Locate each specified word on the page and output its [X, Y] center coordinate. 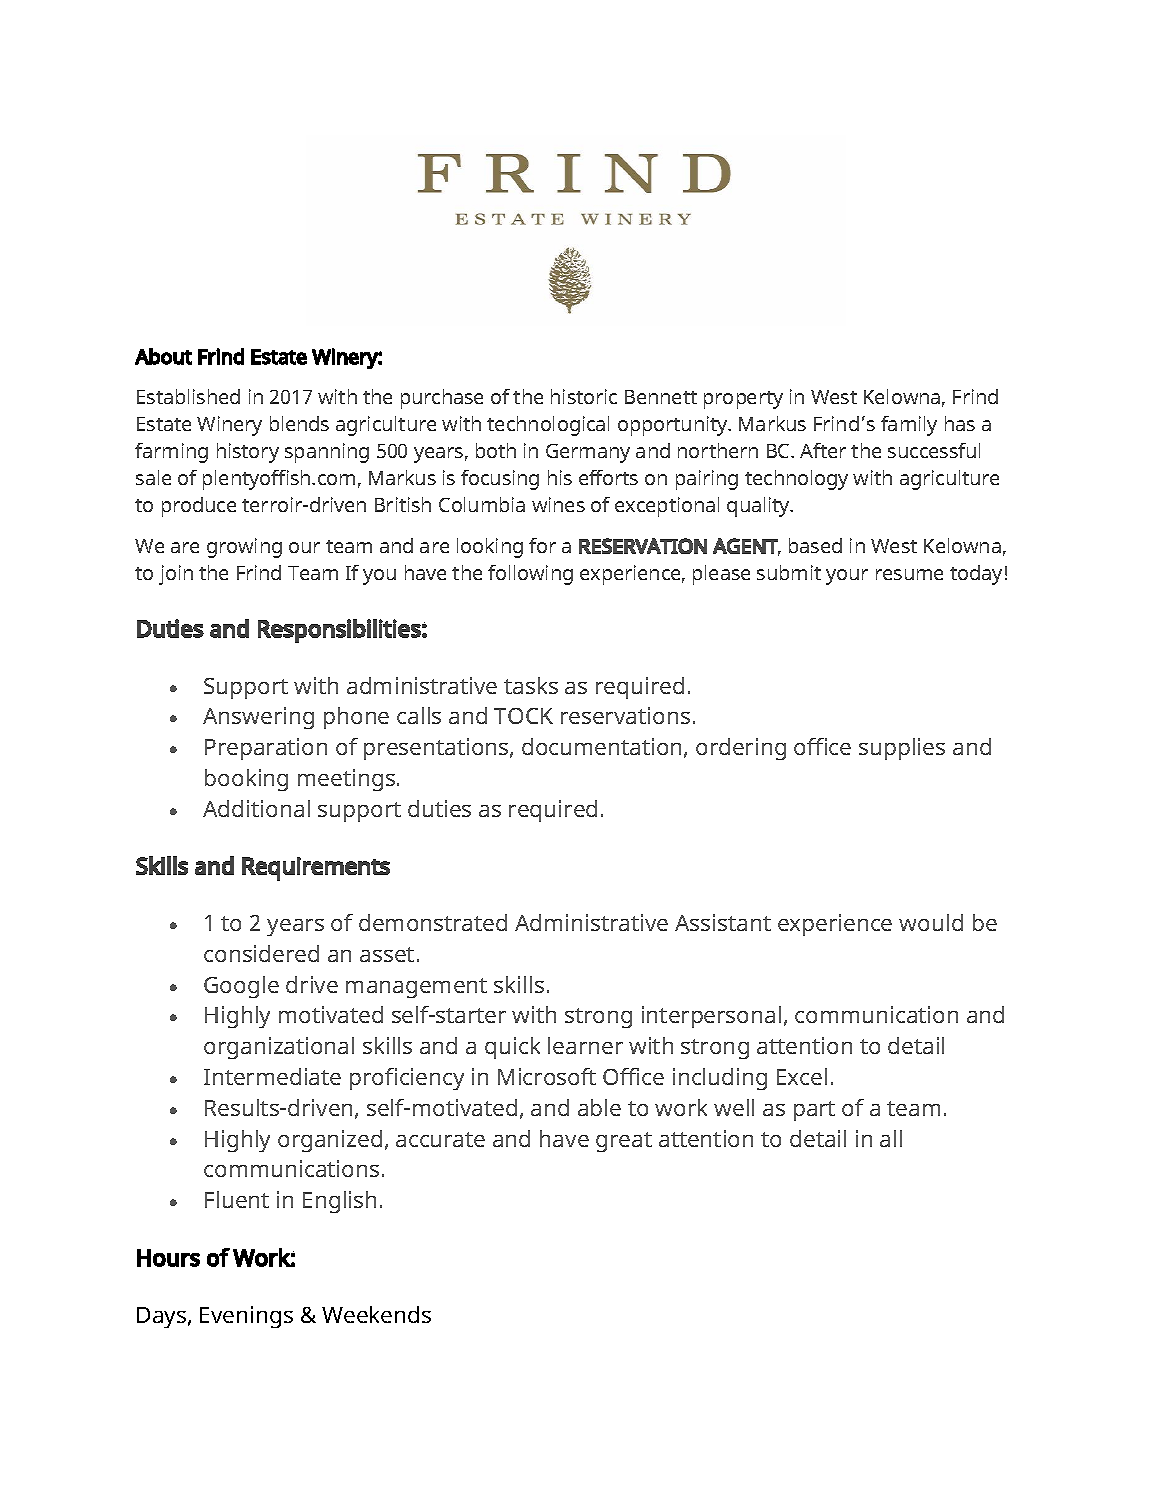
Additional [256, 808]
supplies [902, 749]
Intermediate [272, 1076]
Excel [802, 1076]
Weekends [376, 1314]
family [909, 426]
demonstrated [433, 922]
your [847, 577]
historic [584, 396]
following [530, 575]
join [176, 575]
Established [188, 396]
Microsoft [547, 1076]
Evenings [246, 1317]
